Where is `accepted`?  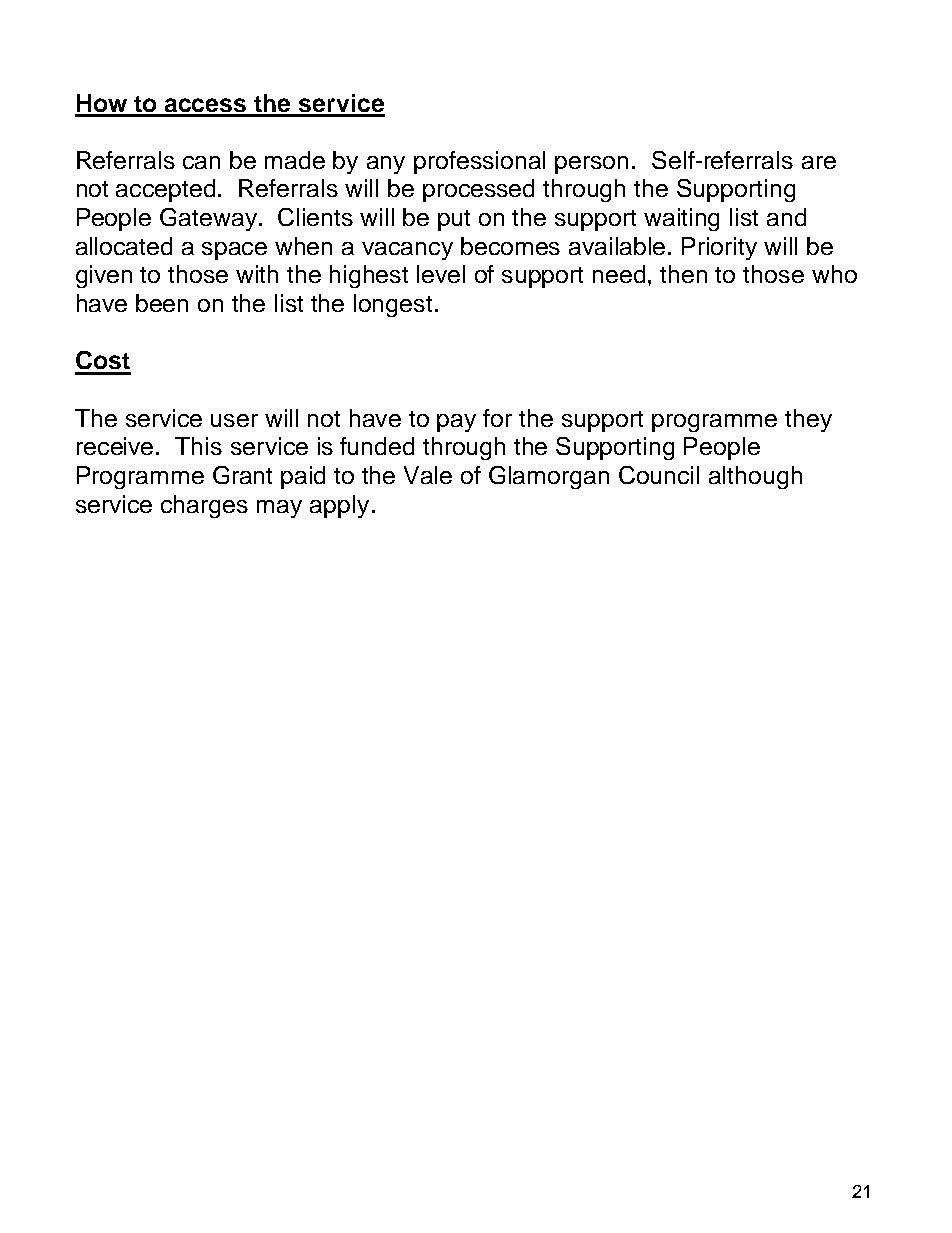 accepted is located at coordinates (165, 190).
